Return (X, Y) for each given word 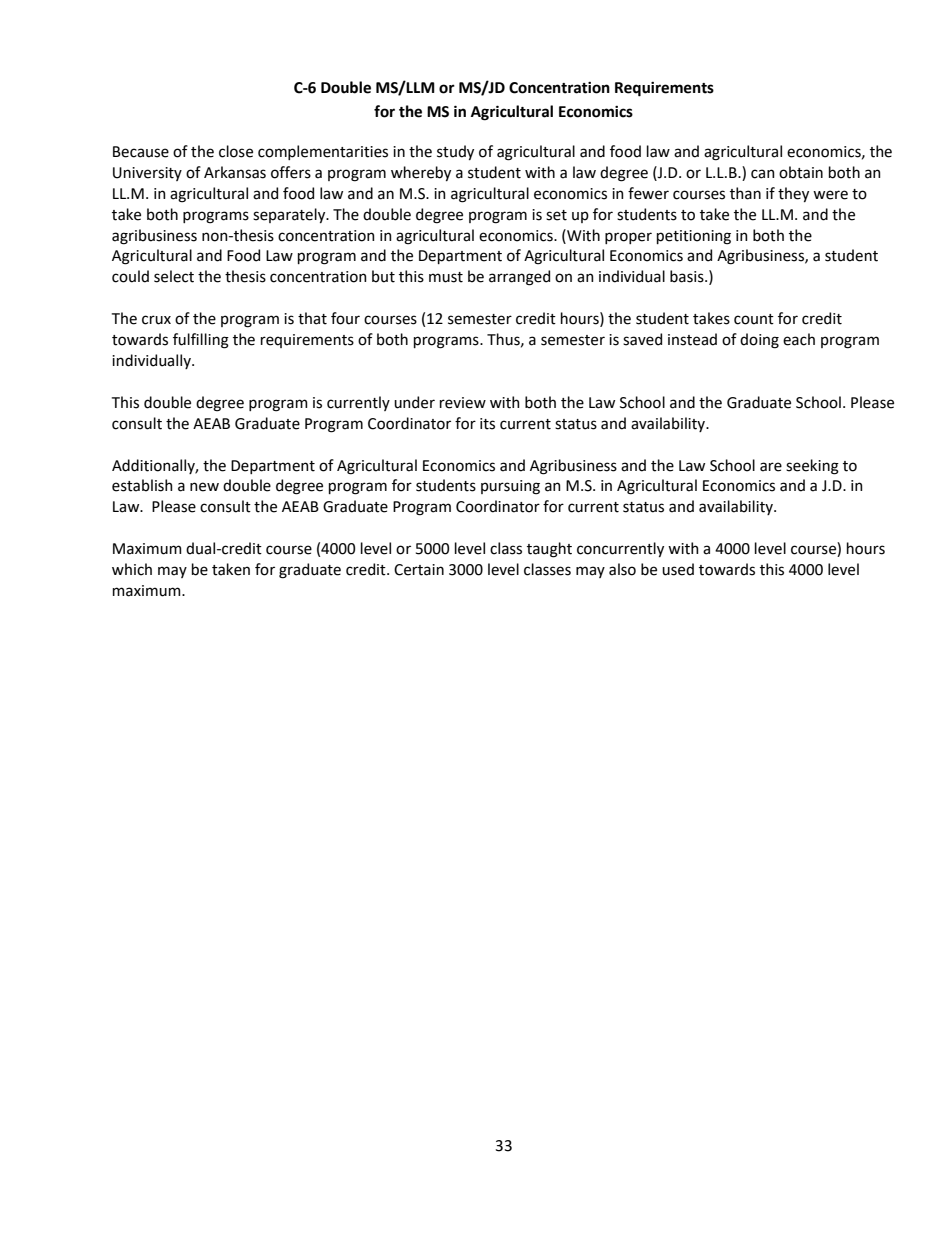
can (763, 174)
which (132, 569)
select (174, 276)
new (204, 487)
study (455, 152)
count (754, 319)
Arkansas (235, 172)
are (771, 467)
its (487, 424)
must (446, 277)
